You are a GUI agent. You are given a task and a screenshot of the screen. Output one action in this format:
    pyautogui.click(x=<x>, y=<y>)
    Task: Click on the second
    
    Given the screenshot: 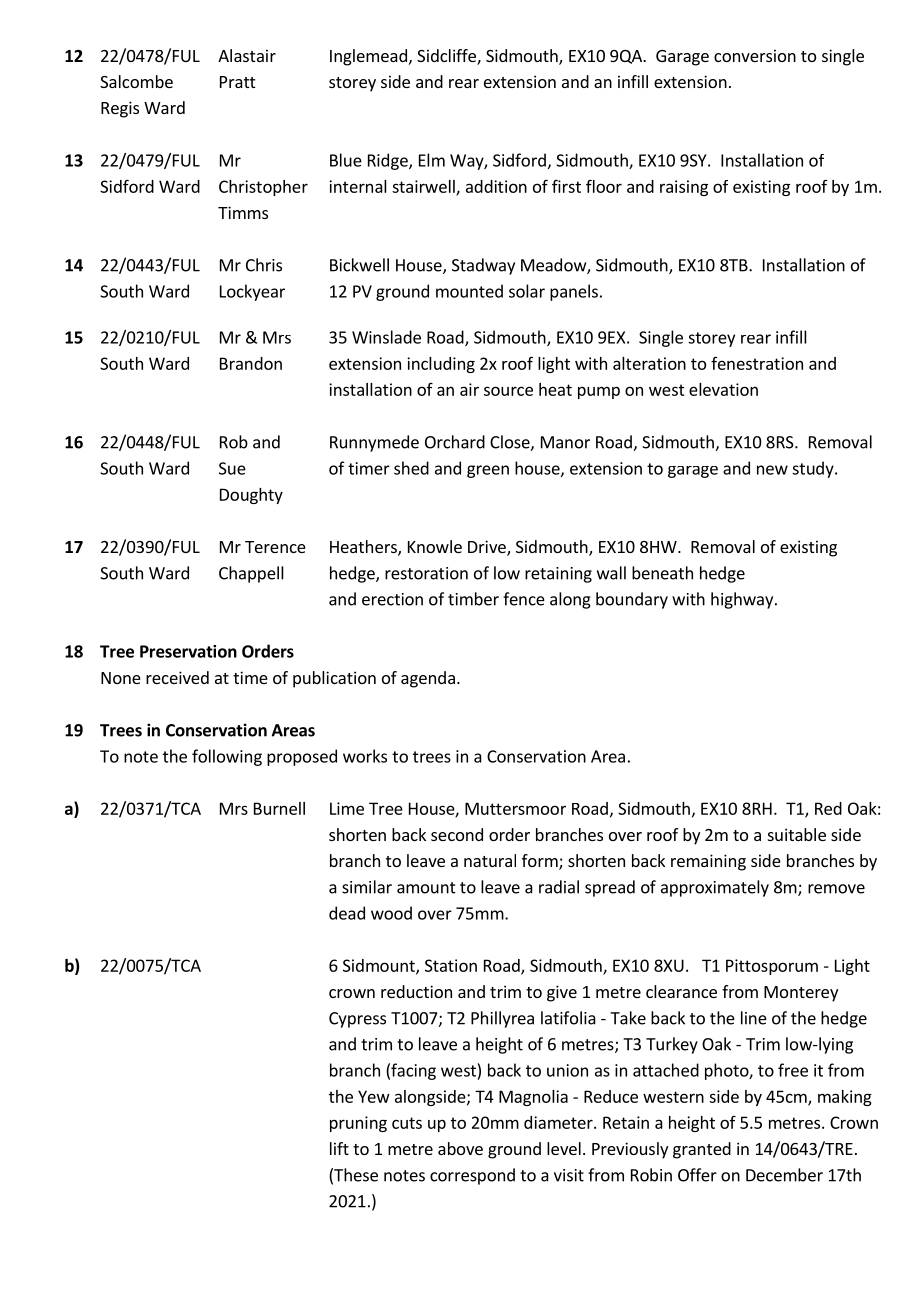 What is the action you would take?
    pyautogui.click(x=457, y=834)
